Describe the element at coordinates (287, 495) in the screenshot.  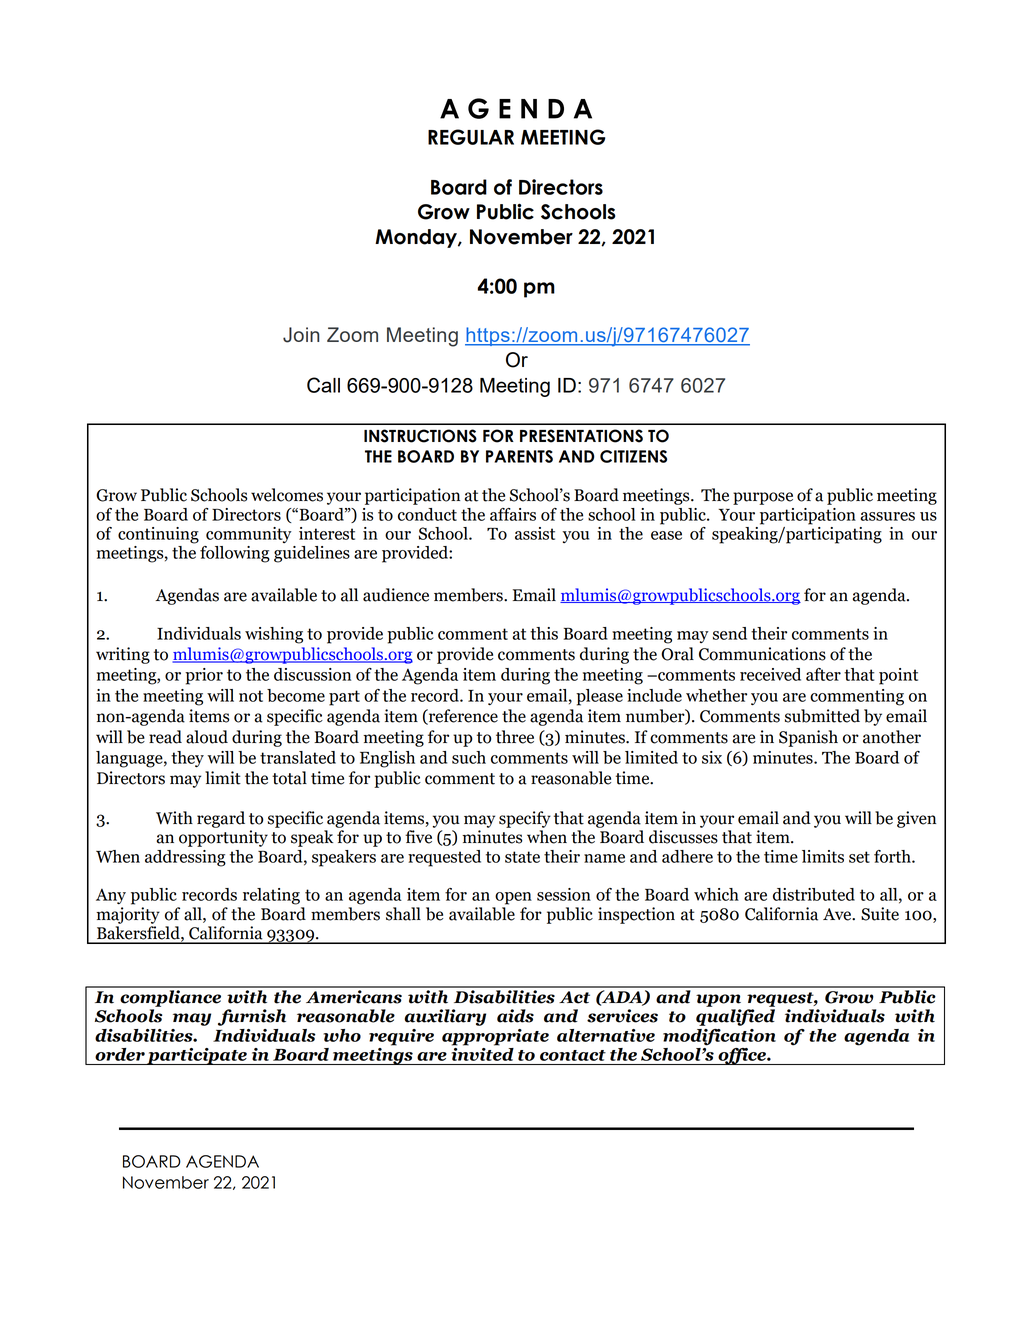
I see `welcomes` at that location.
